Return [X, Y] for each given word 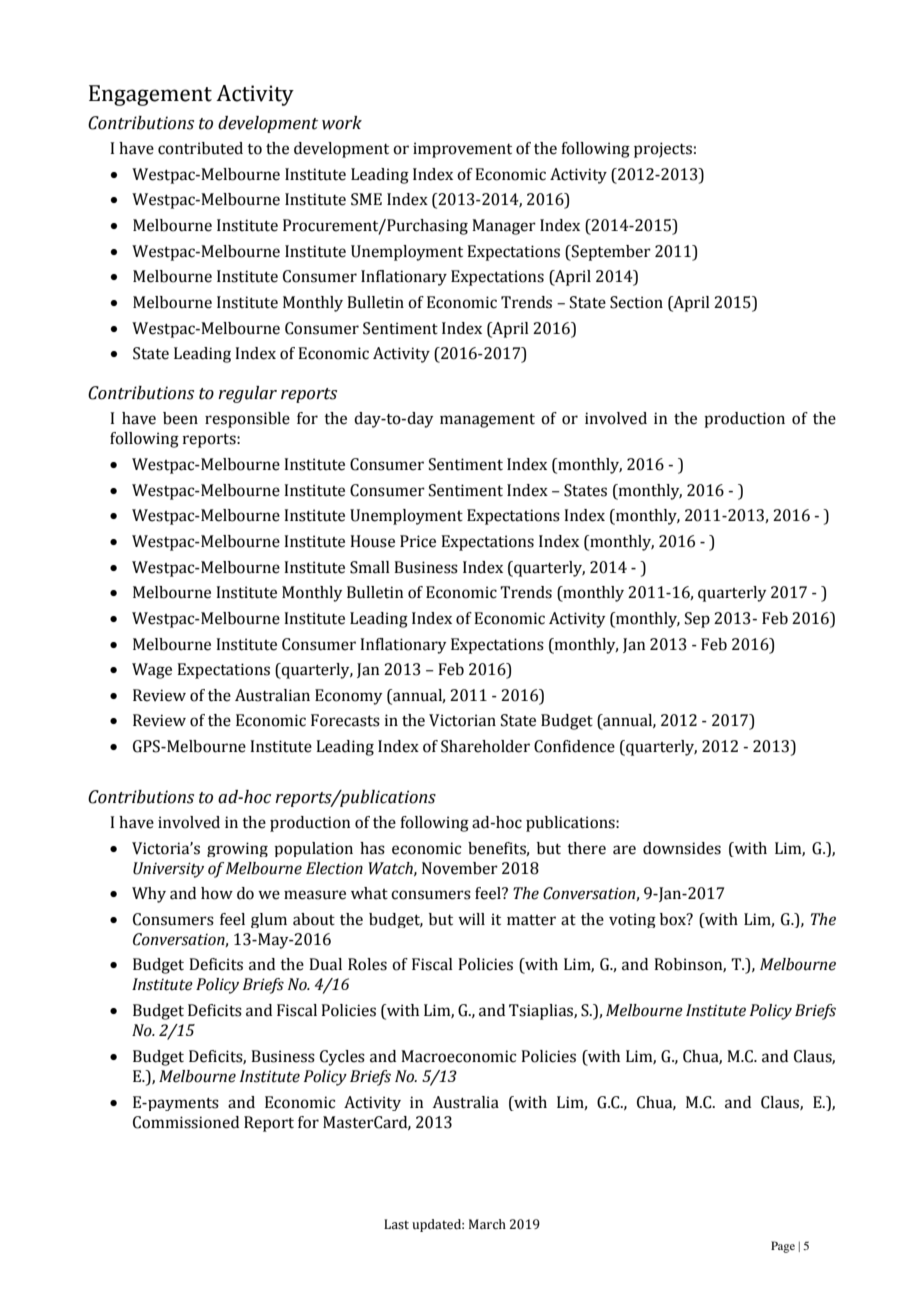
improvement [462, 150]
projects [663, 150]
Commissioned [186, 1122]
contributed [200, 148]
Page [783, 1247]
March [487, 1224]
